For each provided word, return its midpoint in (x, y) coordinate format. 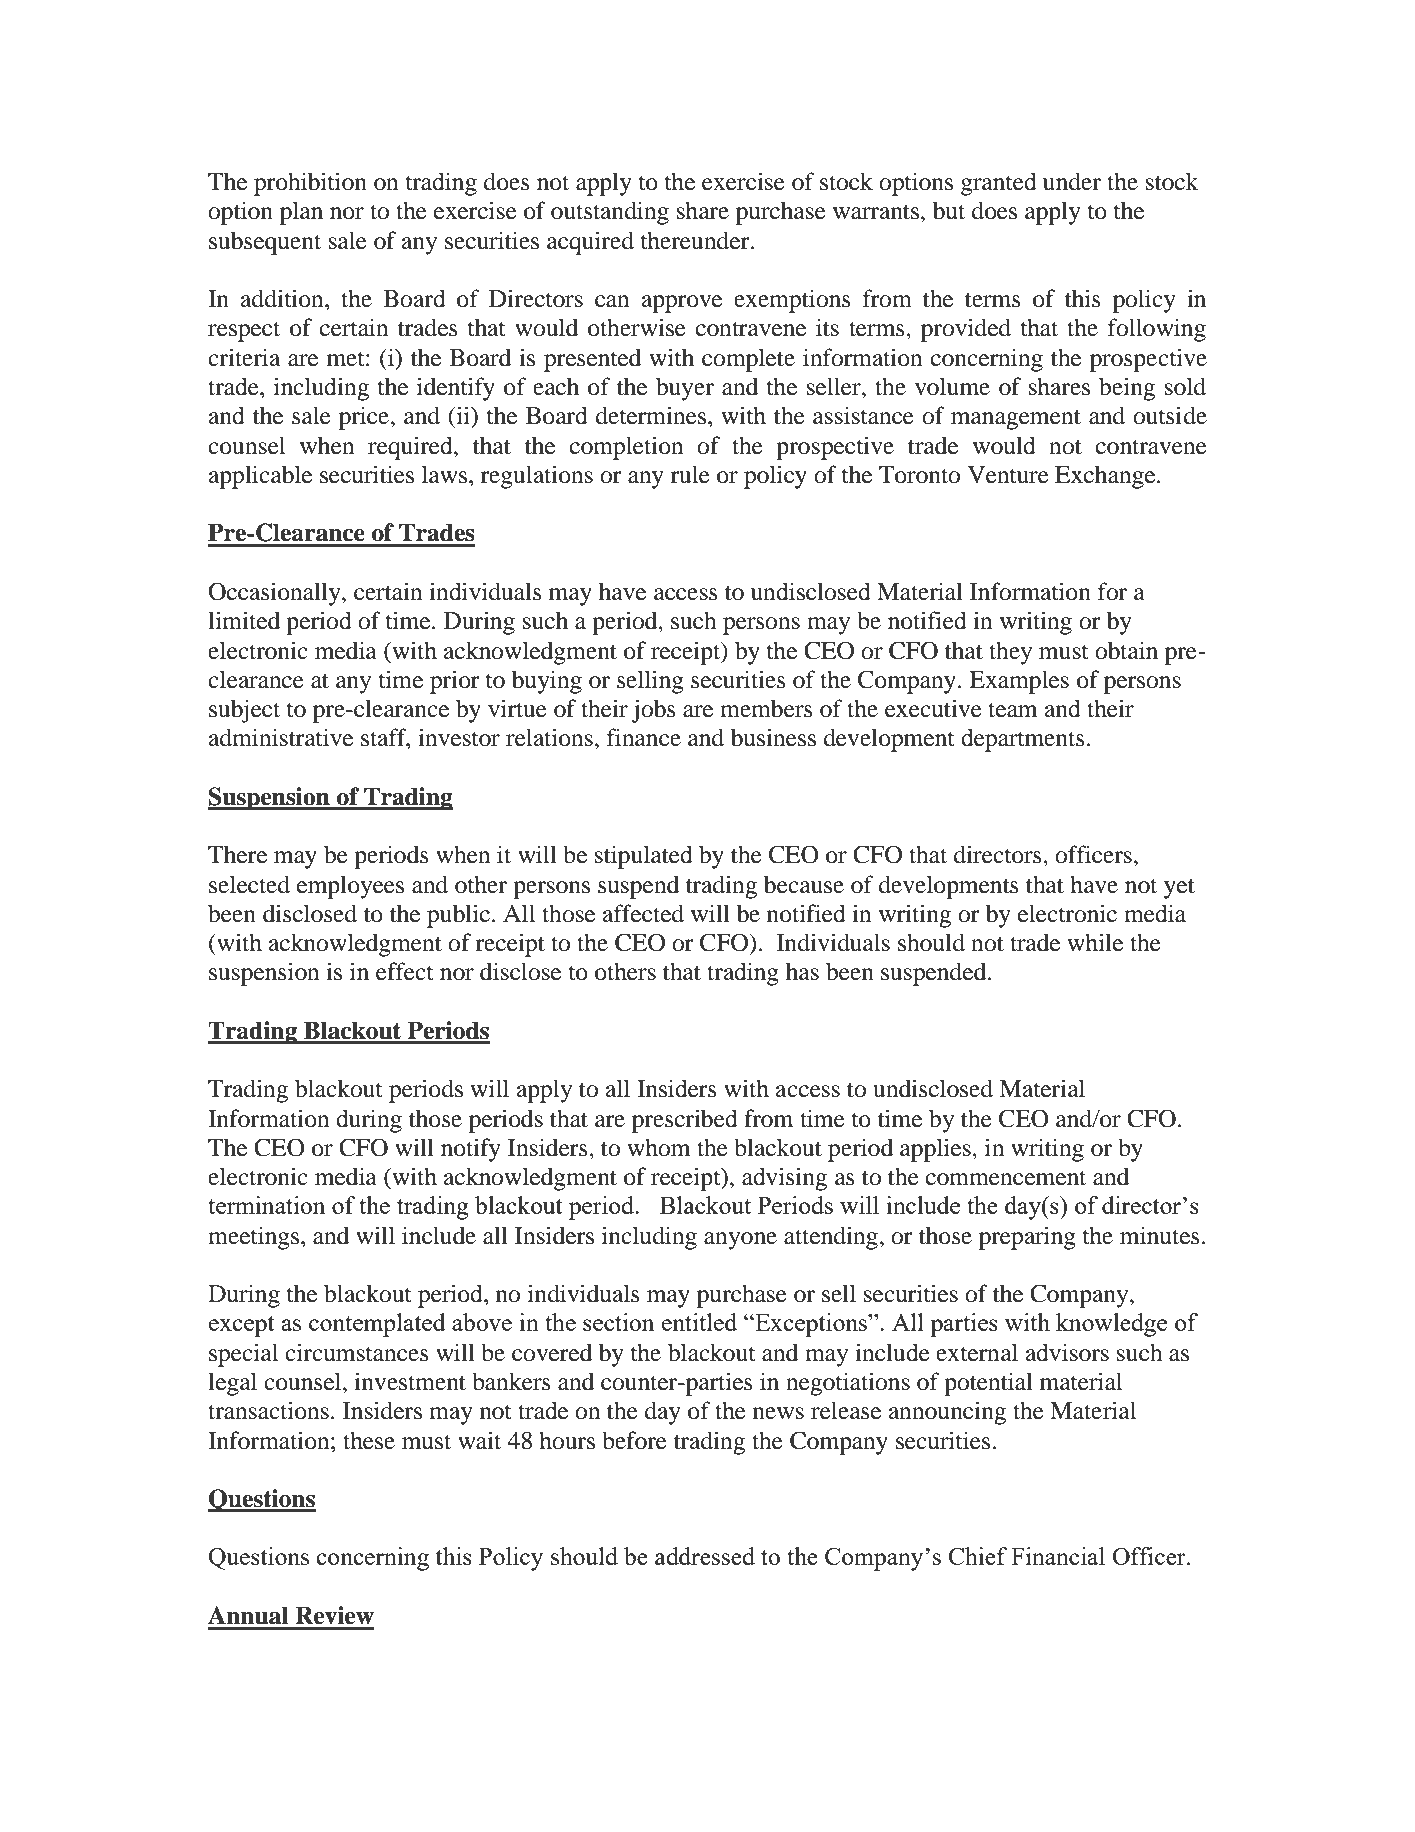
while (1095, 942)
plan (301, 213)
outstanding (610, 213)
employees (350, 887)
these (369, 1440)
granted (999, 184)
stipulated (644, 857)
